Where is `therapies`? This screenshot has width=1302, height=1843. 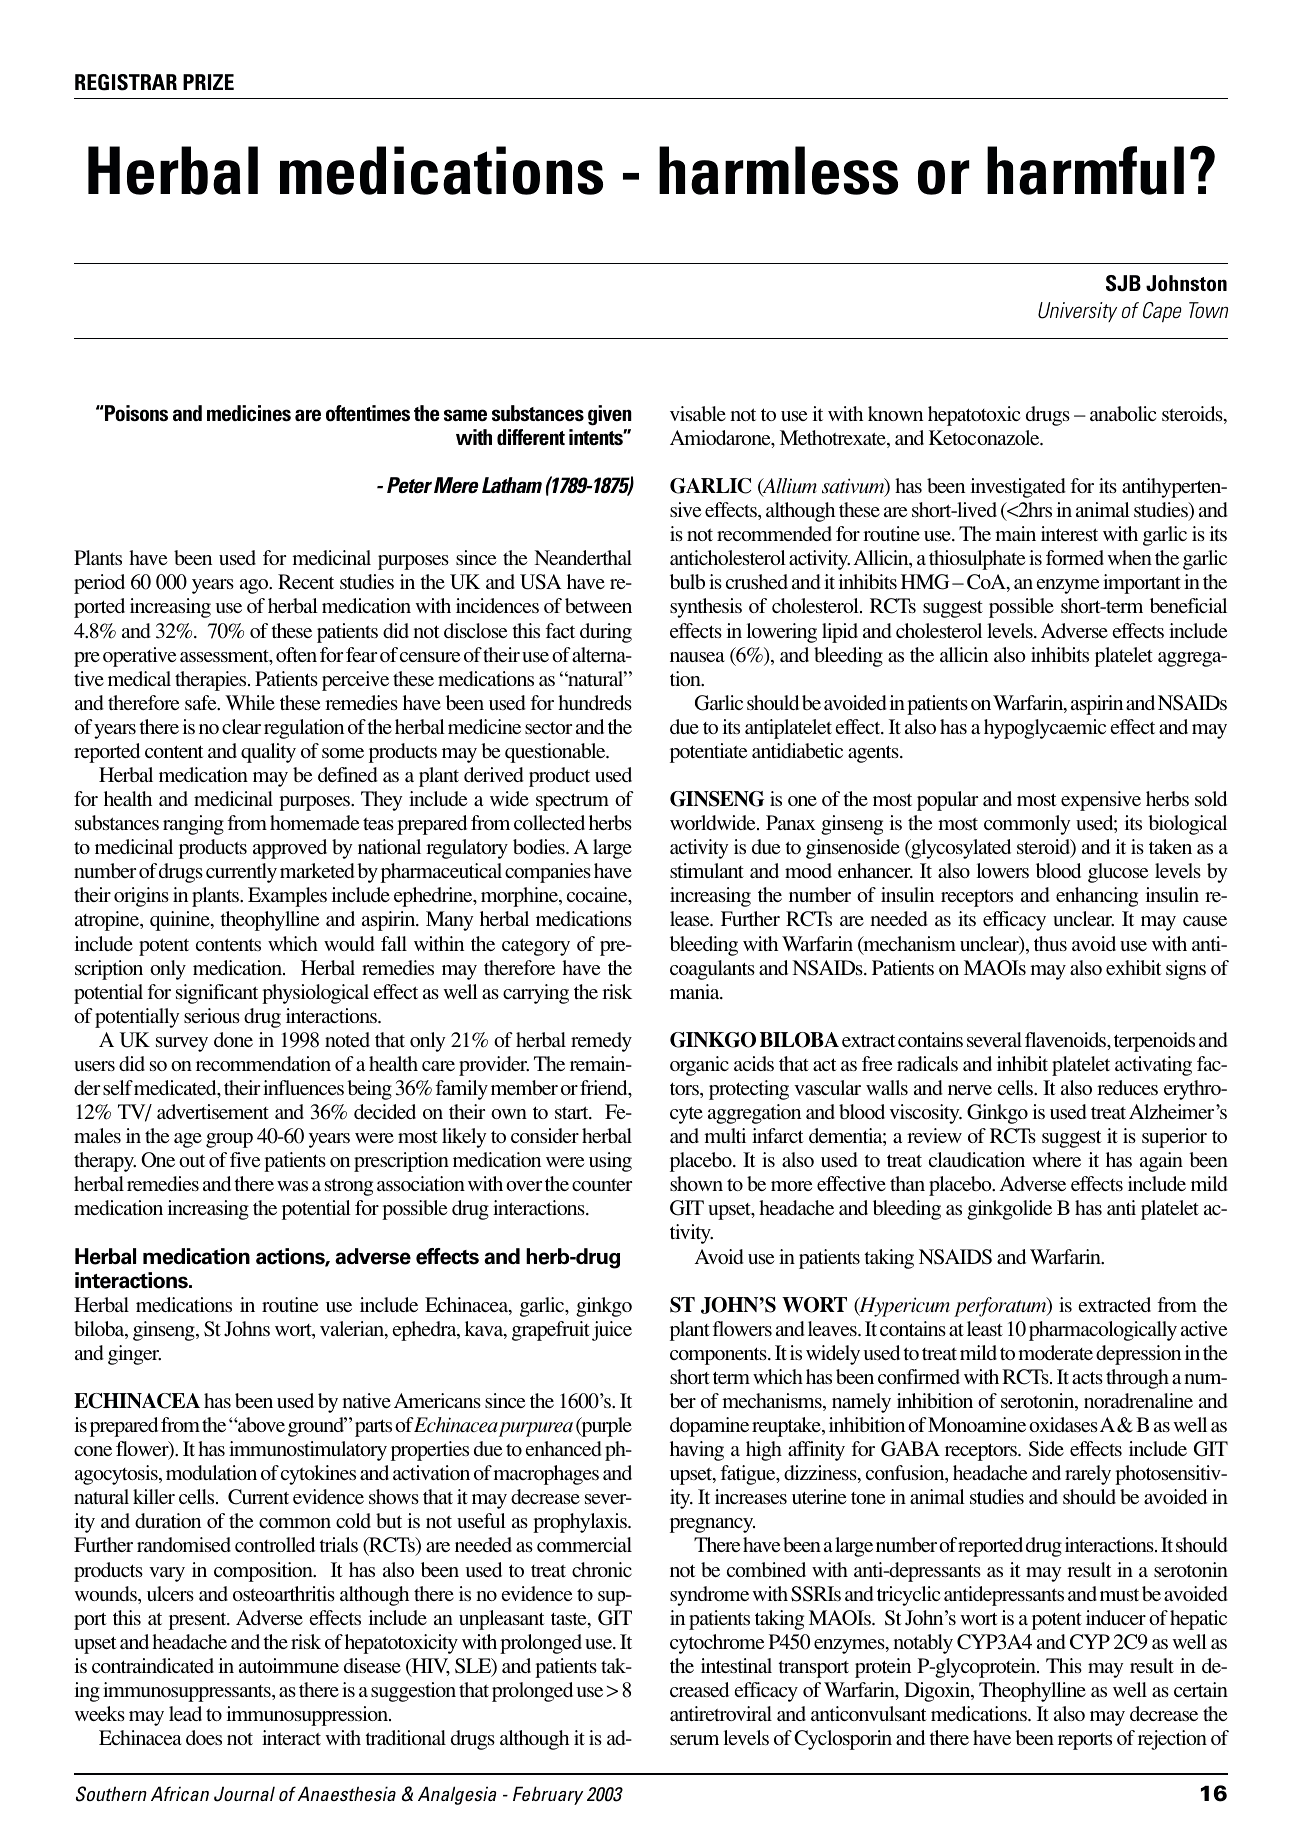 therapies is located at coordinates (212, 681).
